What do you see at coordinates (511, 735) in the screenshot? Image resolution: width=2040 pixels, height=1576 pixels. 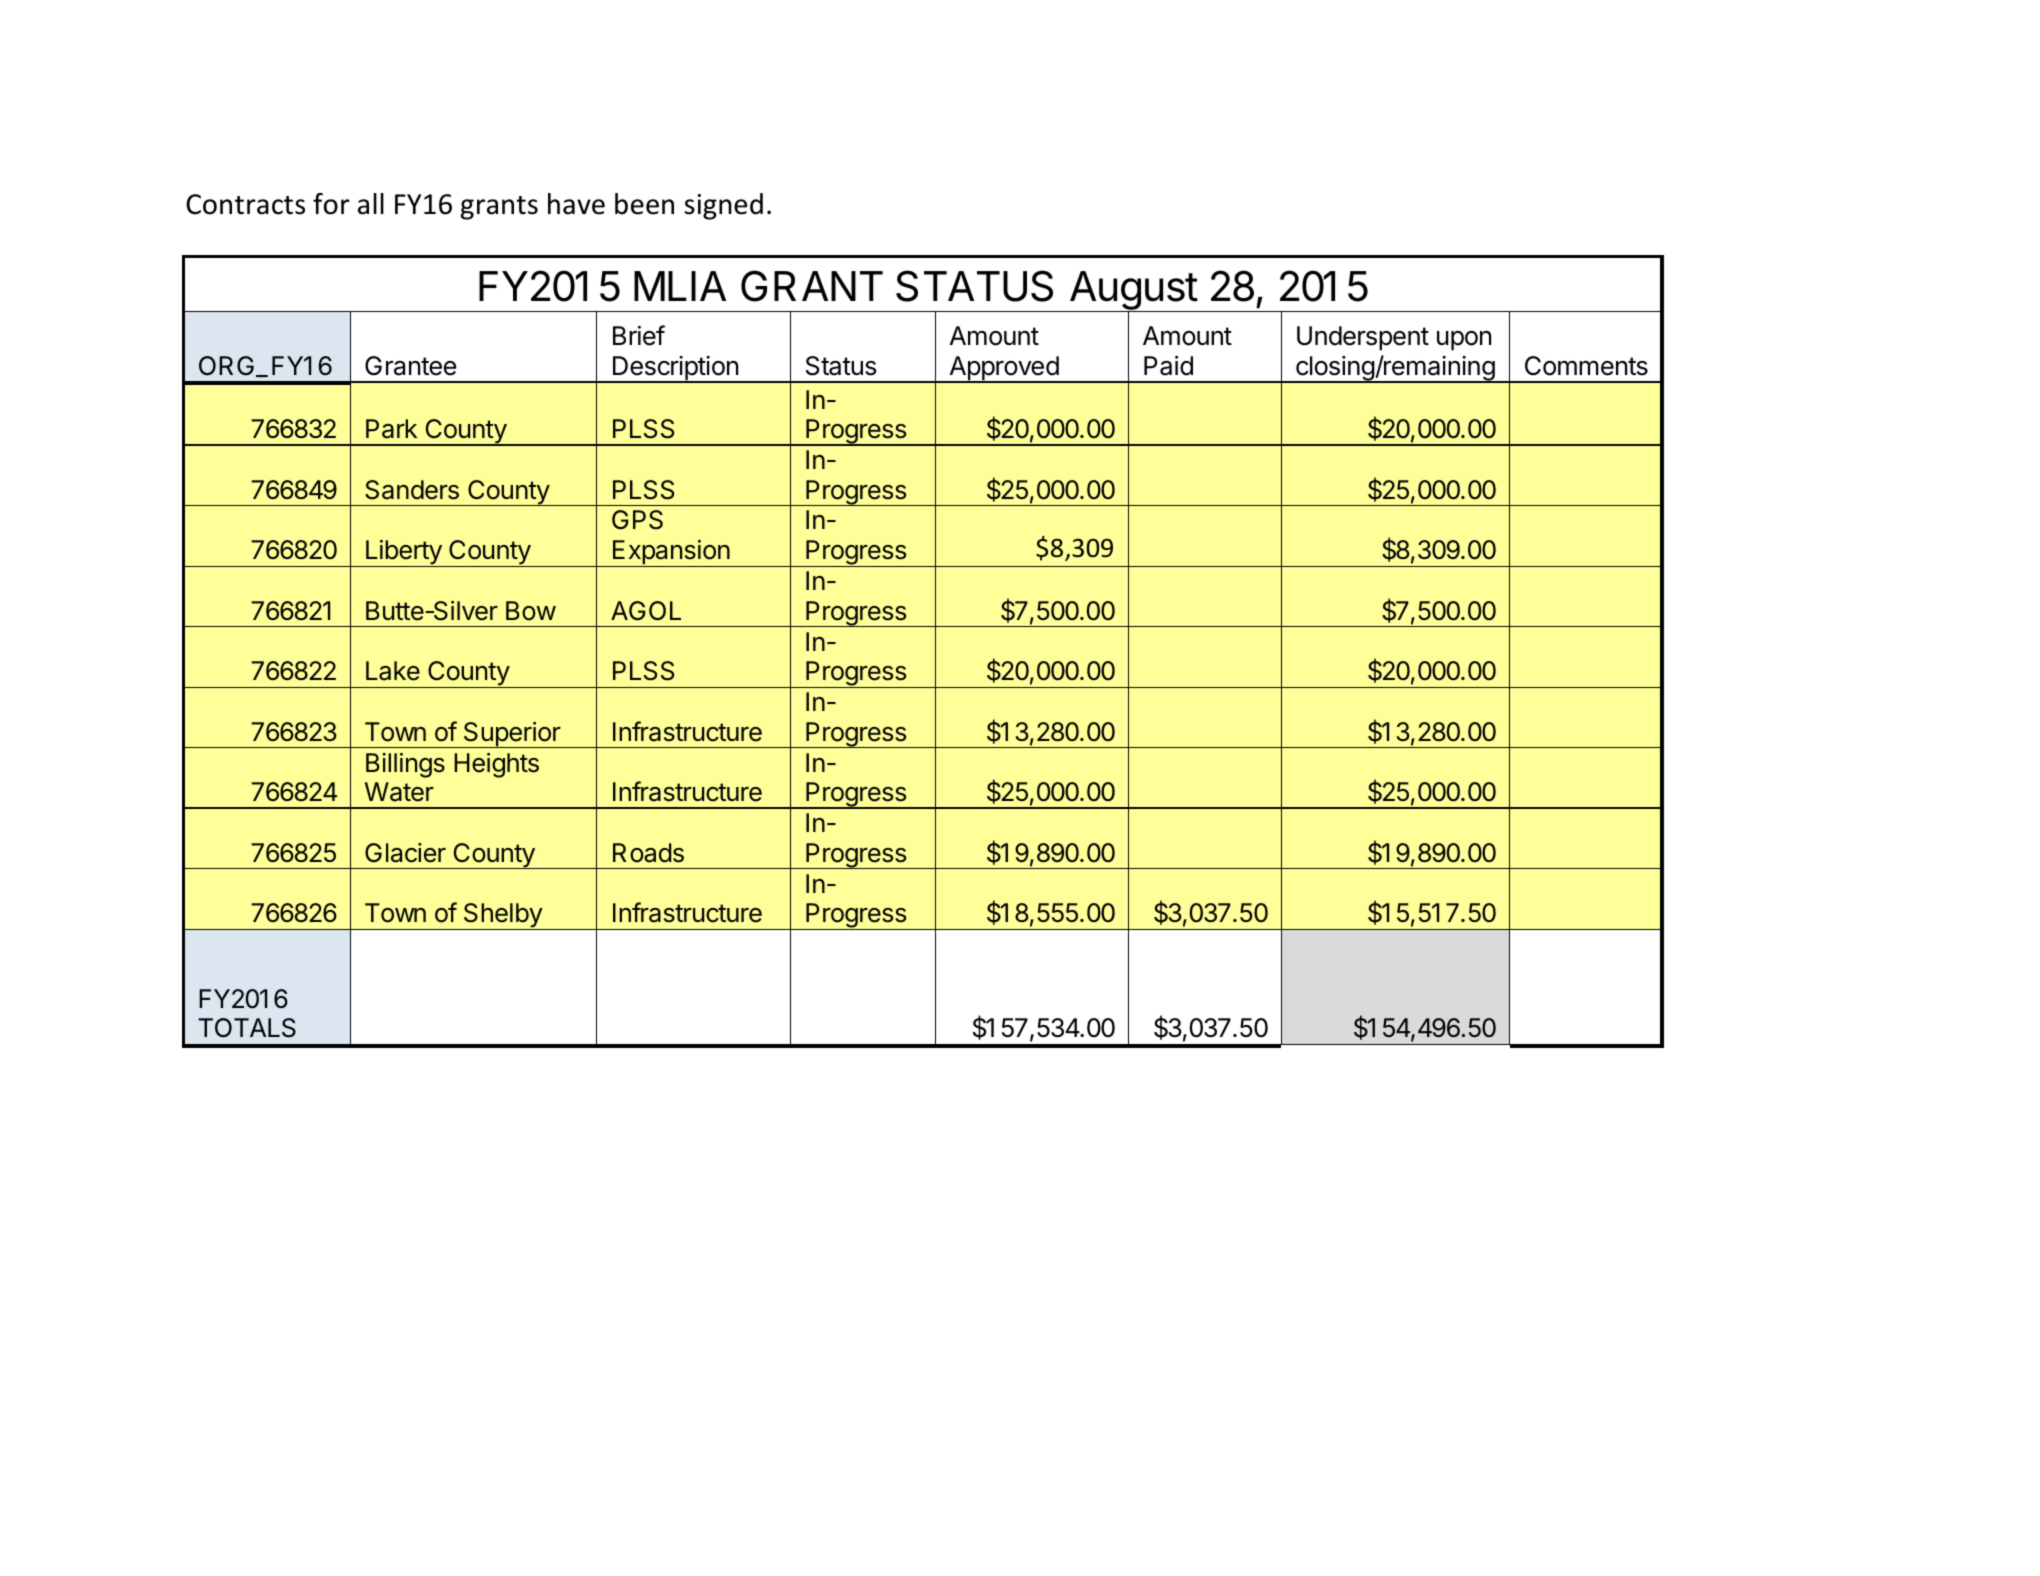 I see `Superior` at bounding box center [511, 735].
